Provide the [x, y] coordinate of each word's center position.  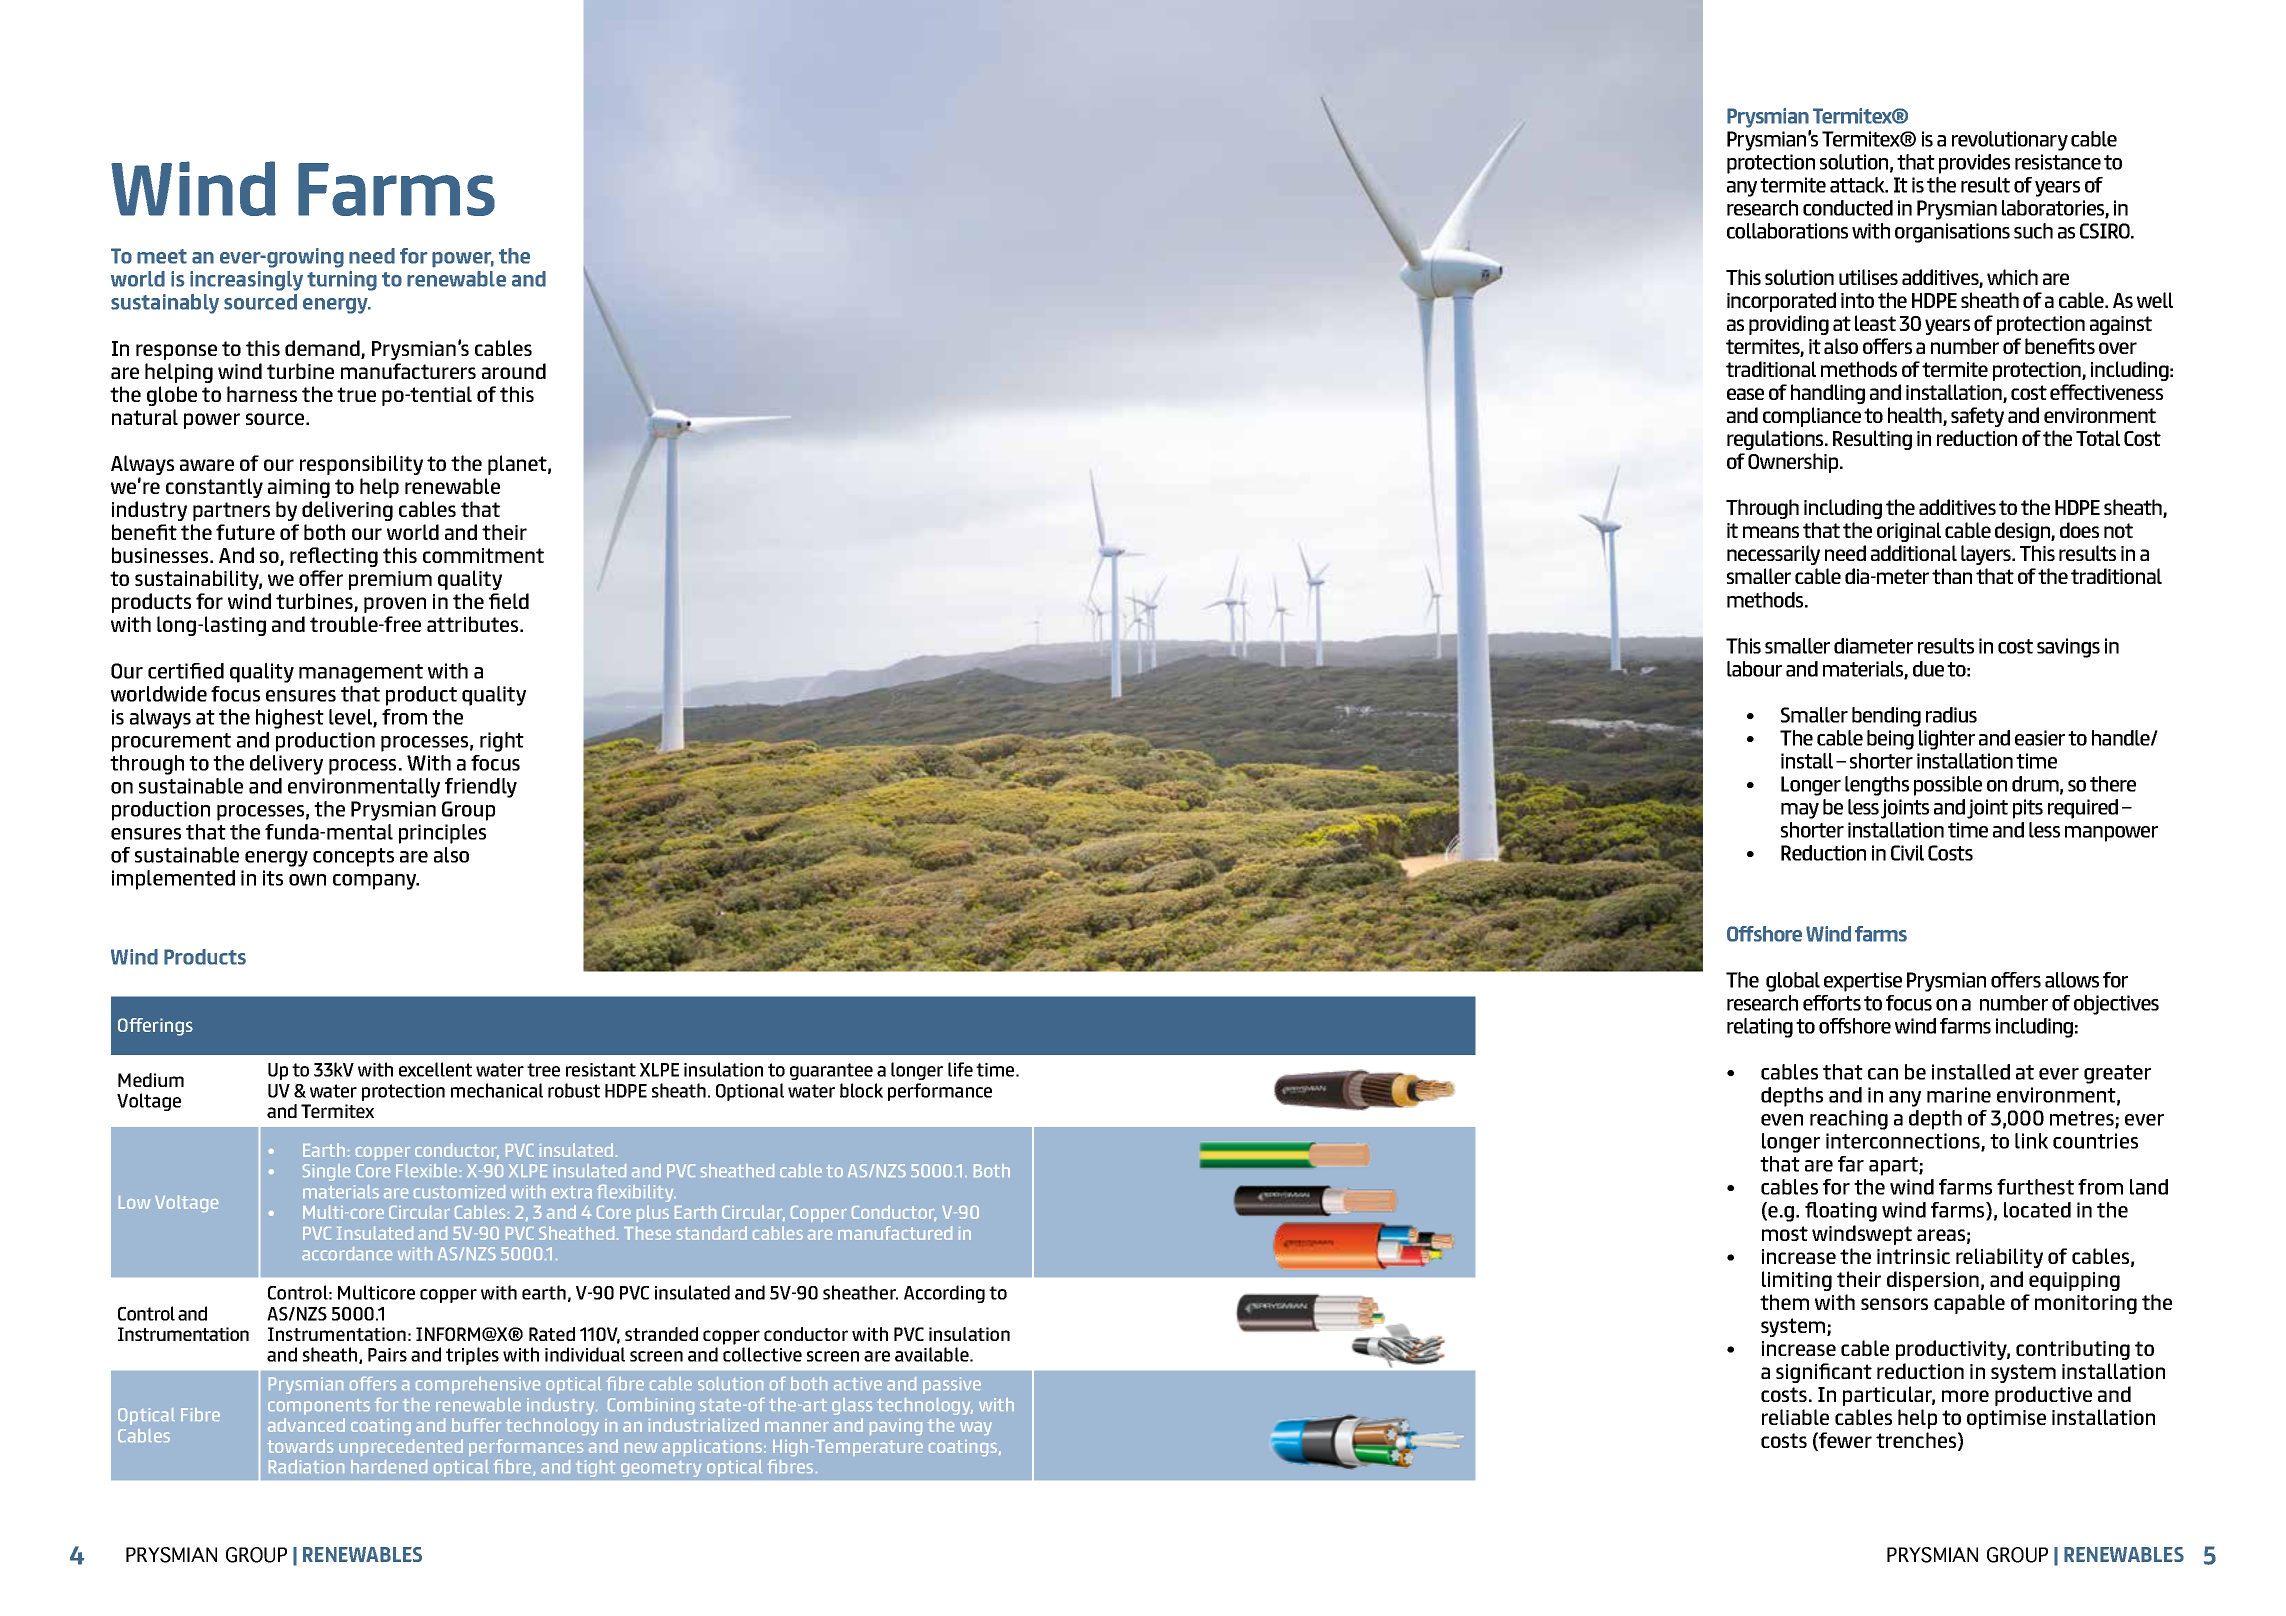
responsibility [361, 465]
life [960, 1069]
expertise [1863, 982]
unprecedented [401, 1447]
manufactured [895, 1233]
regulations [1776, 440]
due [1928, 669]
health [1916, 416]
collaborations [1787, 231]
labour [1754, 669]
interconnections [1904, 1142]
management [361, 673]
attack [1858, 185]
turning [342, 281]
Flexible [426, 1170]
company [376, 882]
